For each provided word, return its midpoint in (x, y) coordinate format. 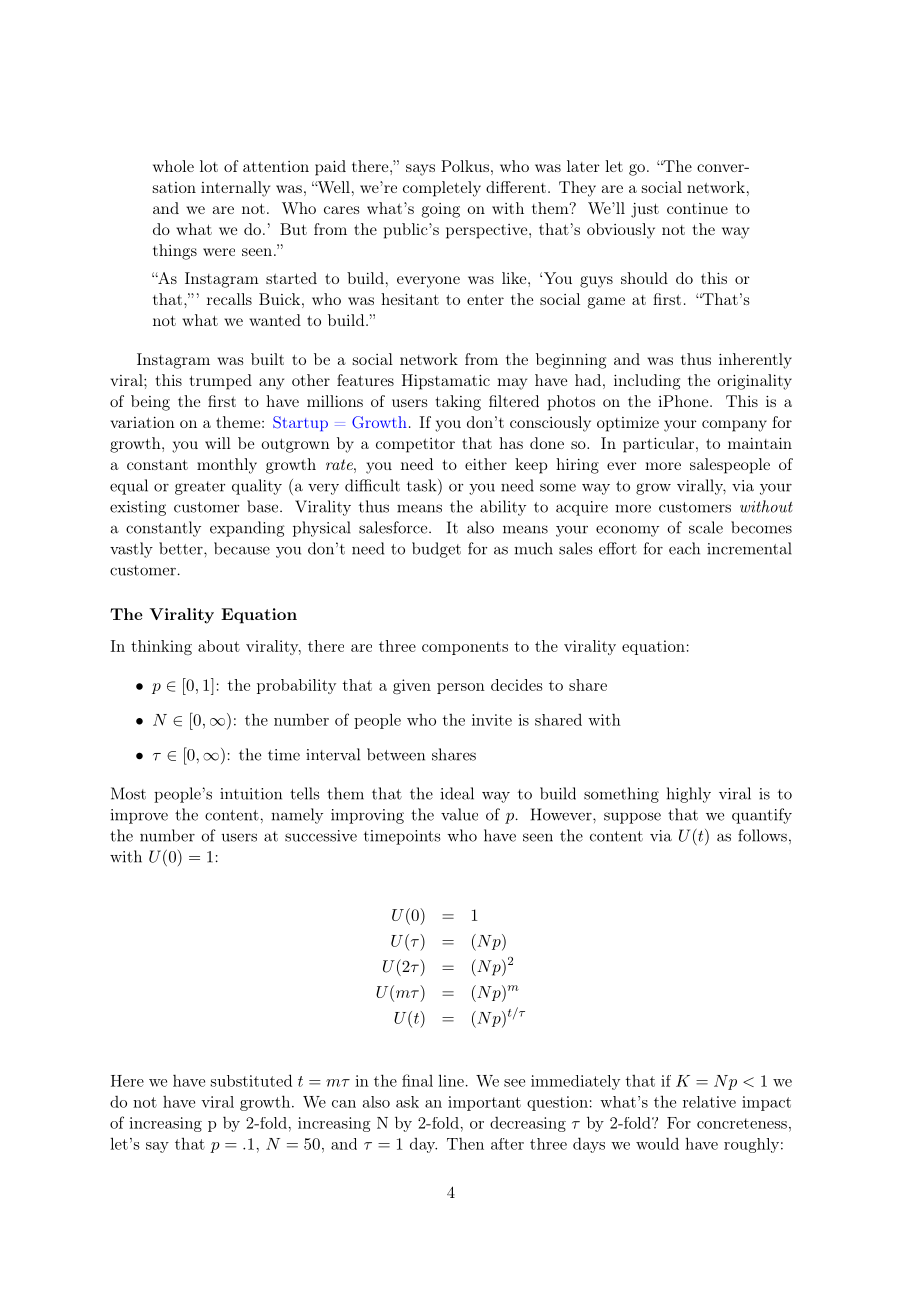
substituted (251, 1080)
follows (762, 835)
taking (458, 403)
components (465, 648)
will (218, 443)
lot (209, 166)
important (484, 1103)
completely (442, 189)
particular (658, 445)
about (219, 646)
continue (697, 208)
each (684, 548)
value (459, 814)
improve (139, 816)
